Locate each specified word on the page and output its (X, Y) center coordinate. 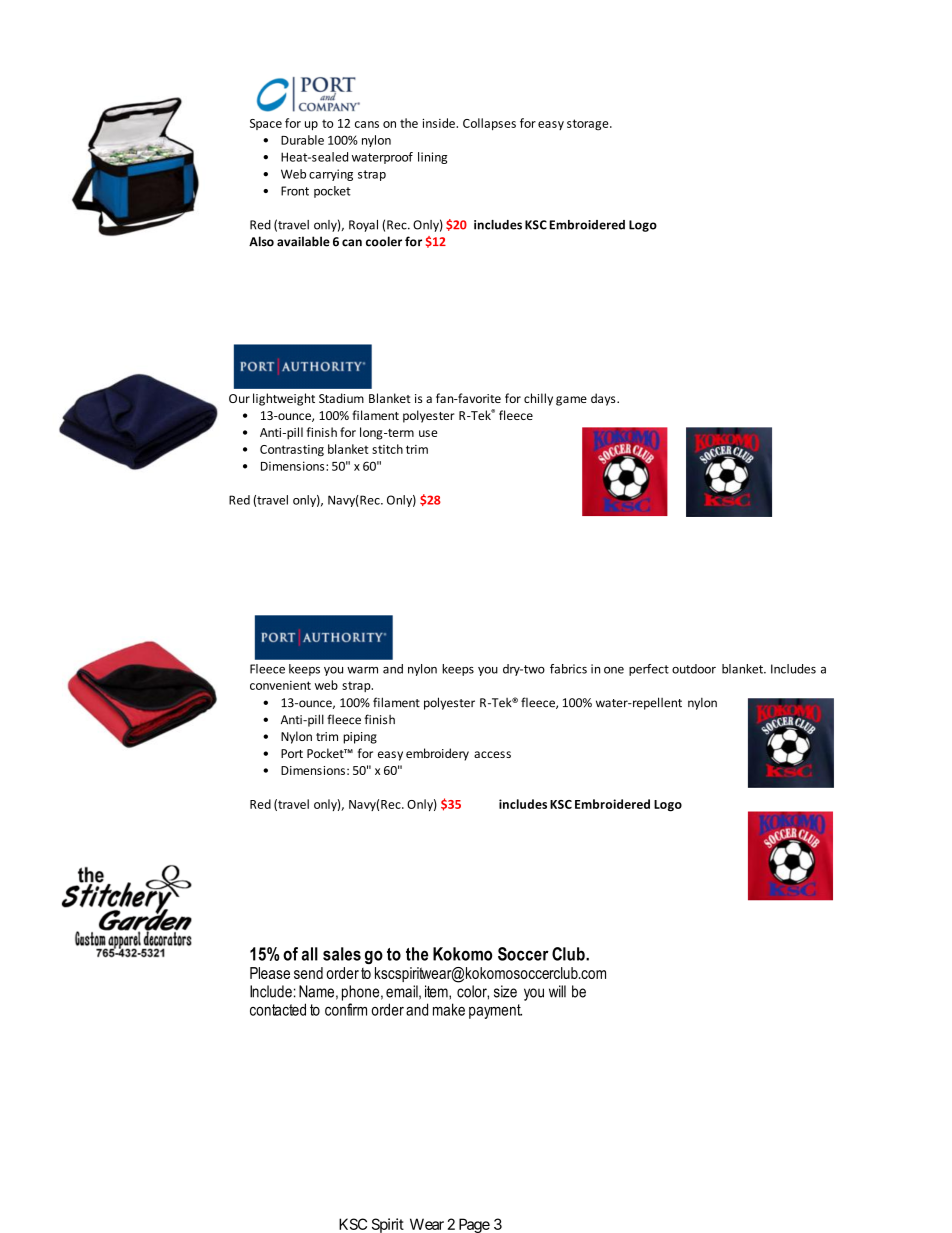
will (557, 991)
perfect (649, 670)
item (437, 991)
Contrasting (292, 451)
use (428, 433)
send (308, 973)
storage (589, 125)
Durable (302, 140)
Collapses (489, 124)
